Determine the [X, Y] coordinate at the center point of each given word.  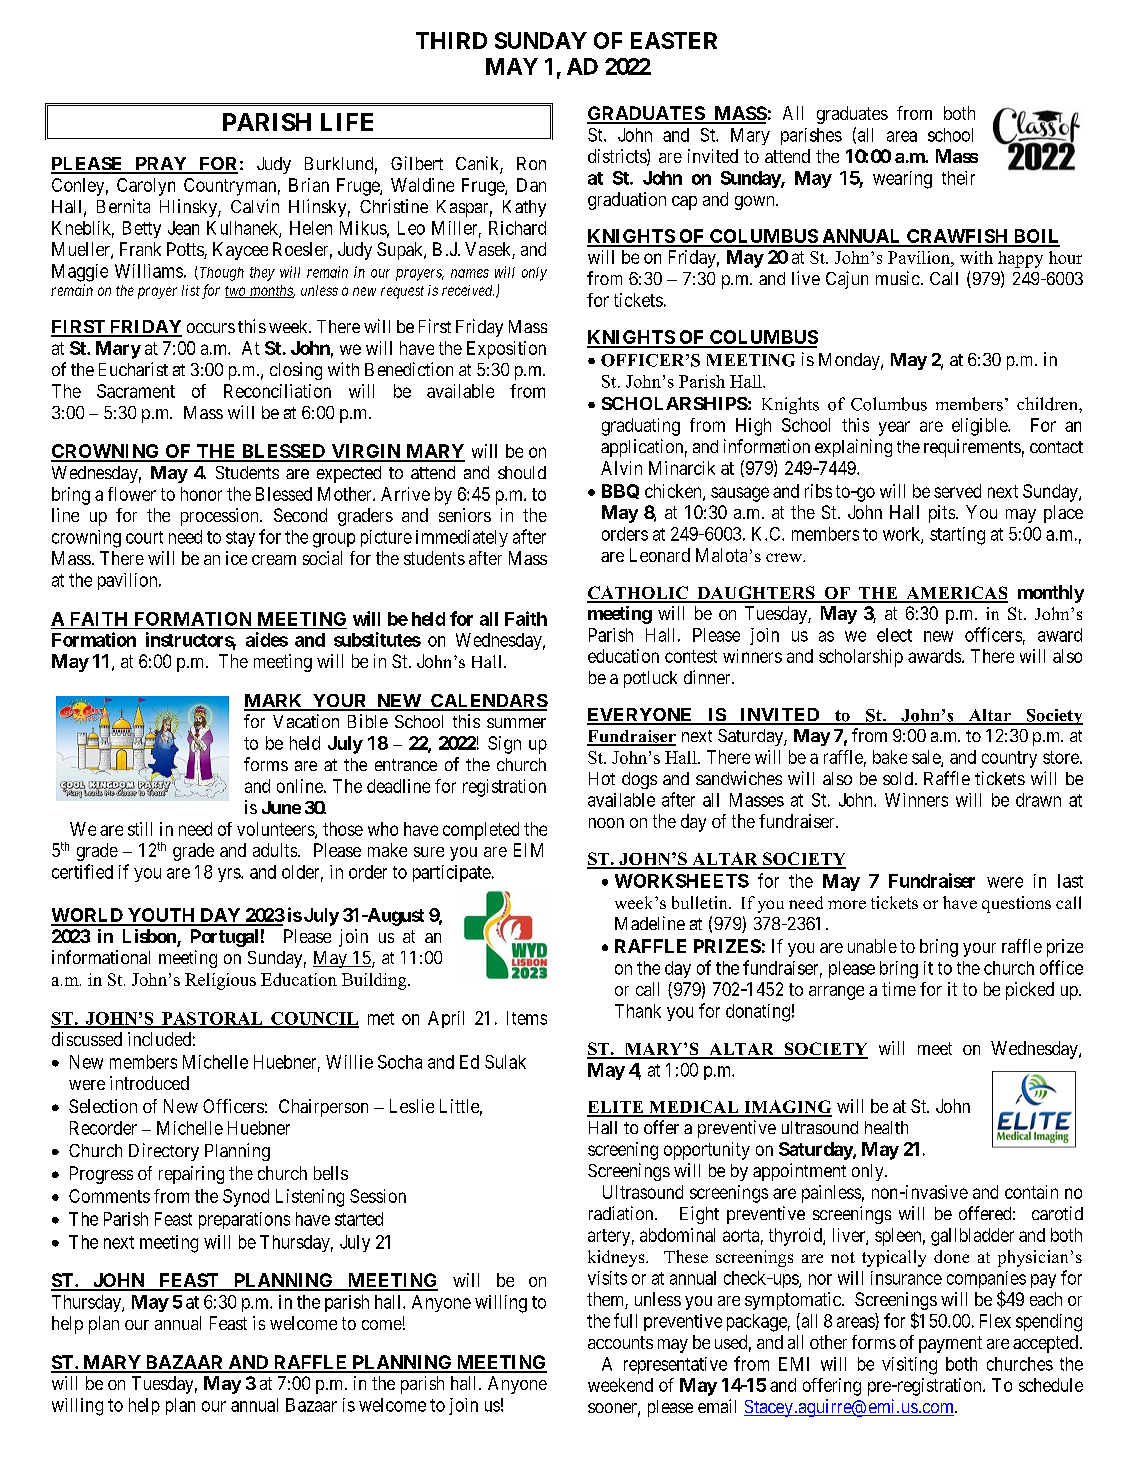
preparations [244, 1220]
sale [927, 758]
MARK [274, 702]
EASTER [674, 40]
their [958, 178]
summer [516, 723]
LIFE [347, 122]
